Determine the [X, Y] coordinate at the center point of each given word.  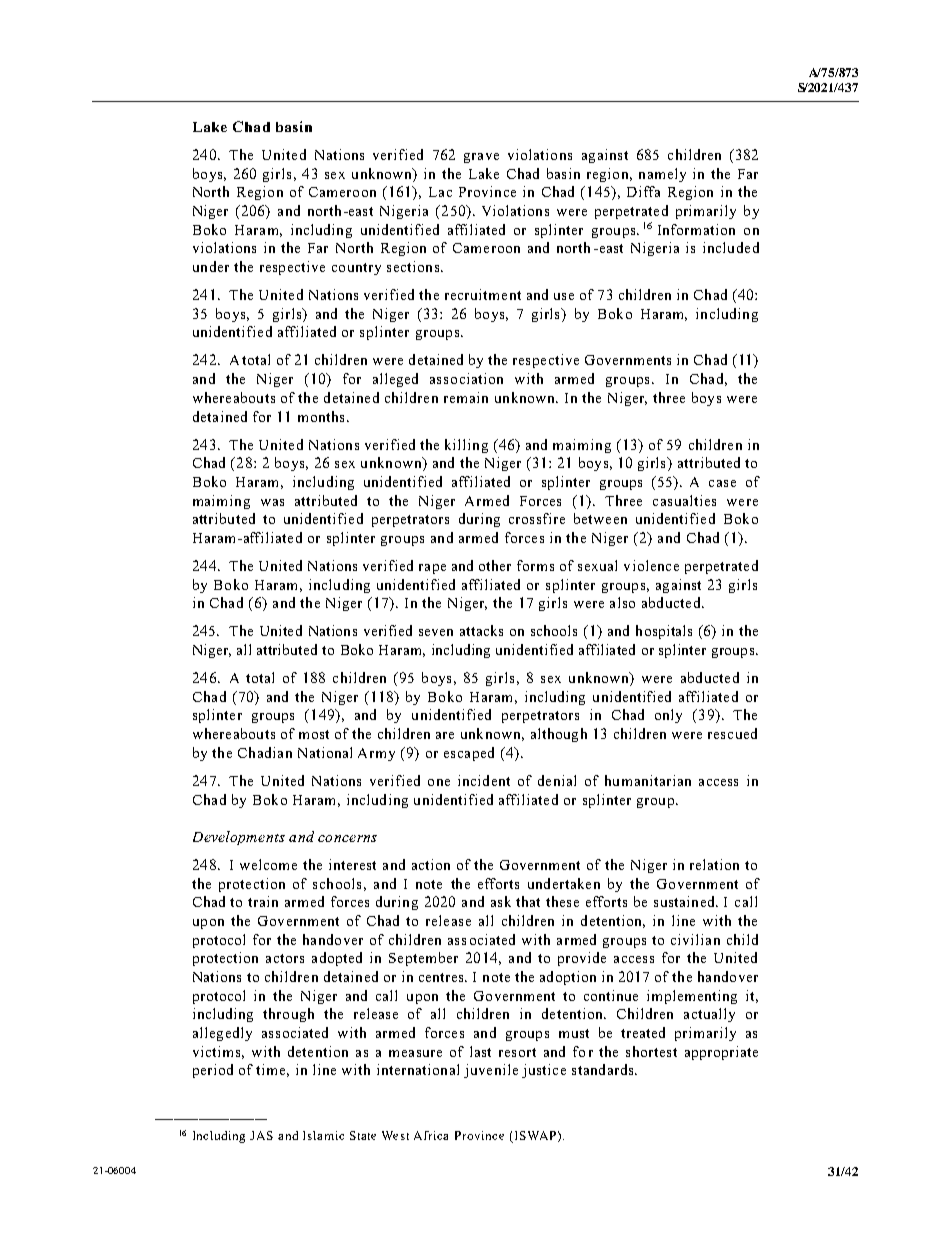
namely [662, 175]
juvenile [491, 1071]
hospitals [664, 632]
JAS [261, 1135]
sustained [685, 901]
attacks [481, 630]
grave [481, 158]
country [356, 269]
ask [501, 901]
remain [466, 397]
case [722, 483]
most [314, 734]
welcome [268, 864]
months [321, 416]
